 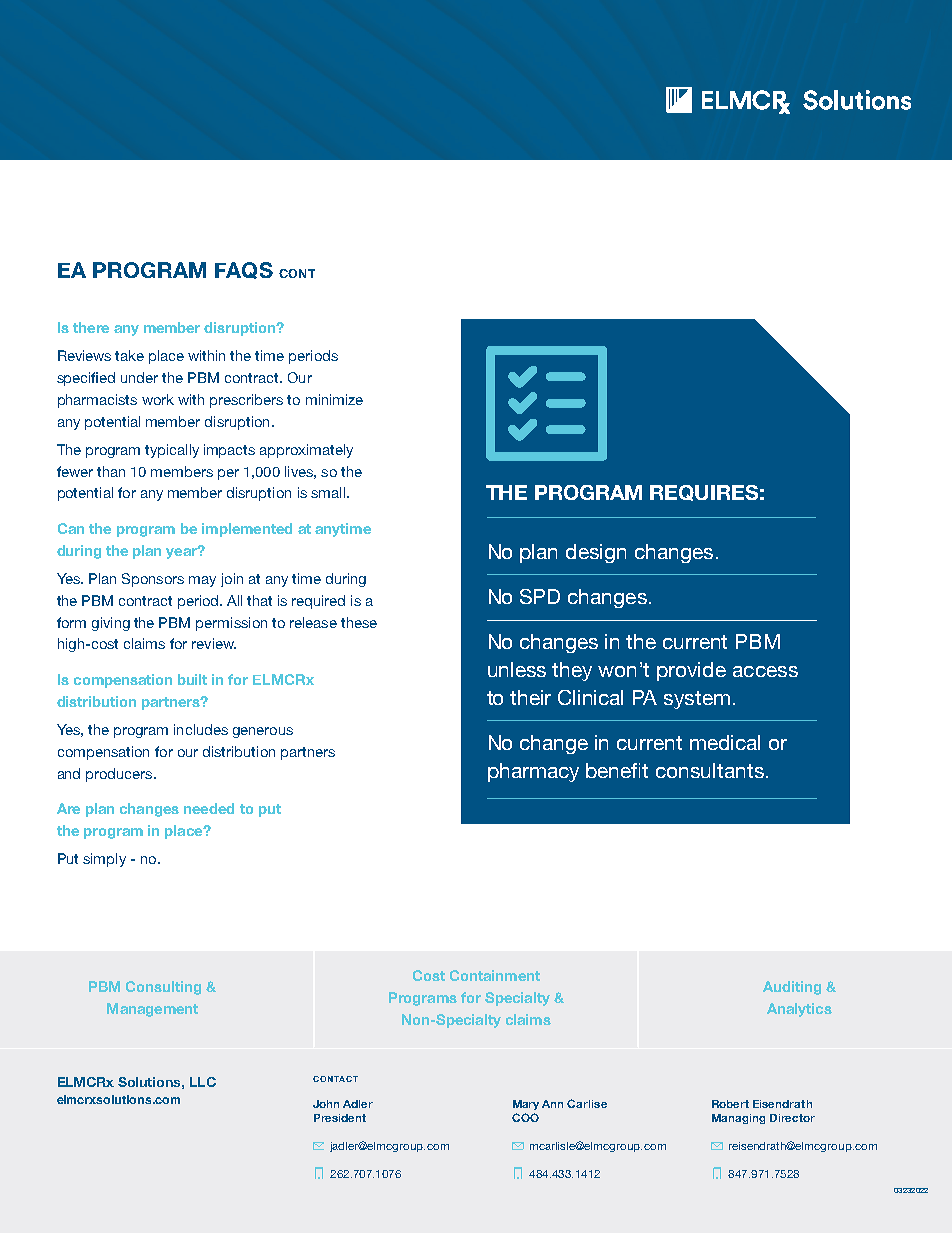 I want to click on small, so click(x=328, y=492).
